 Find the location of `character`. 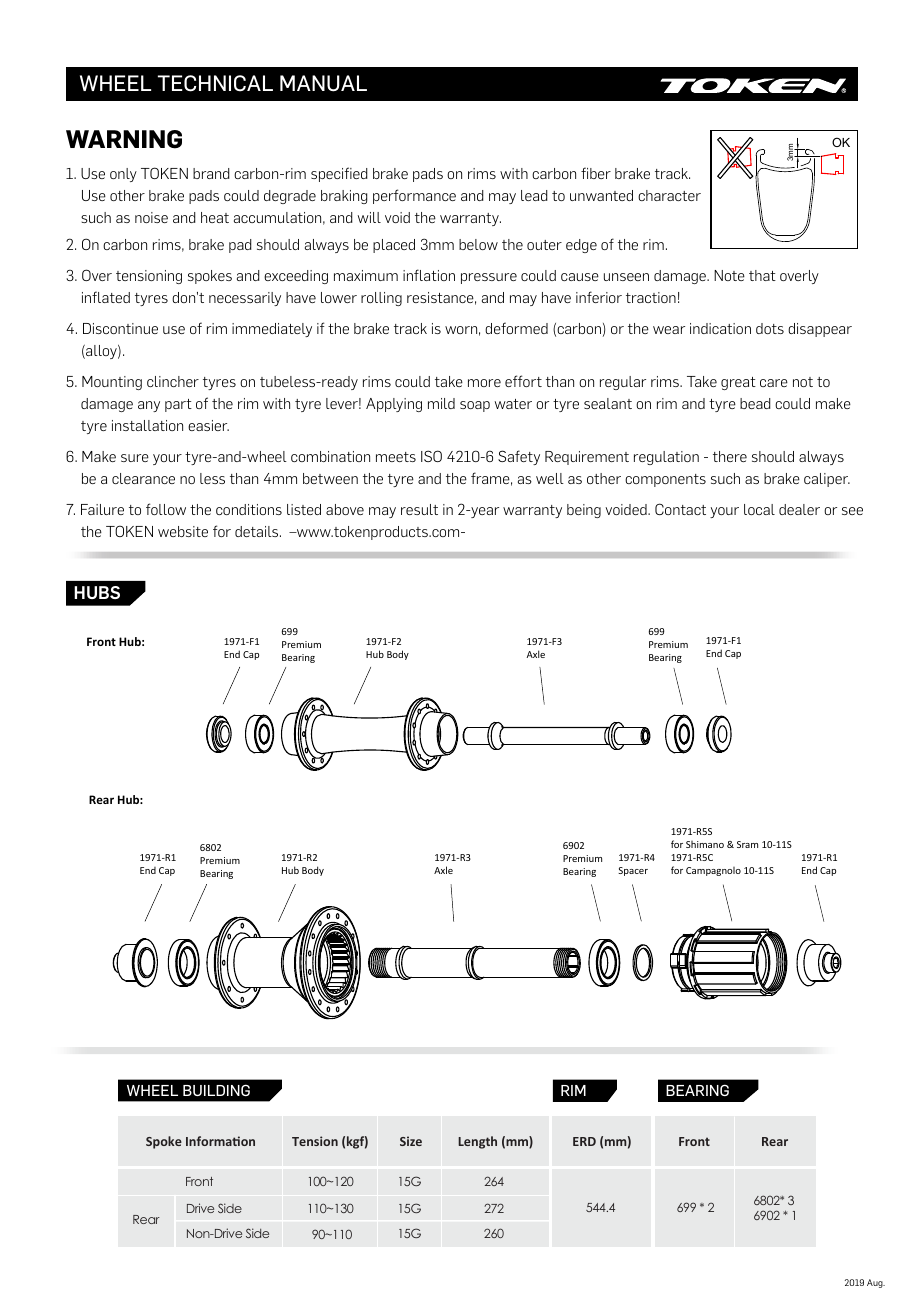

character is located at coordinates (669, 195).
